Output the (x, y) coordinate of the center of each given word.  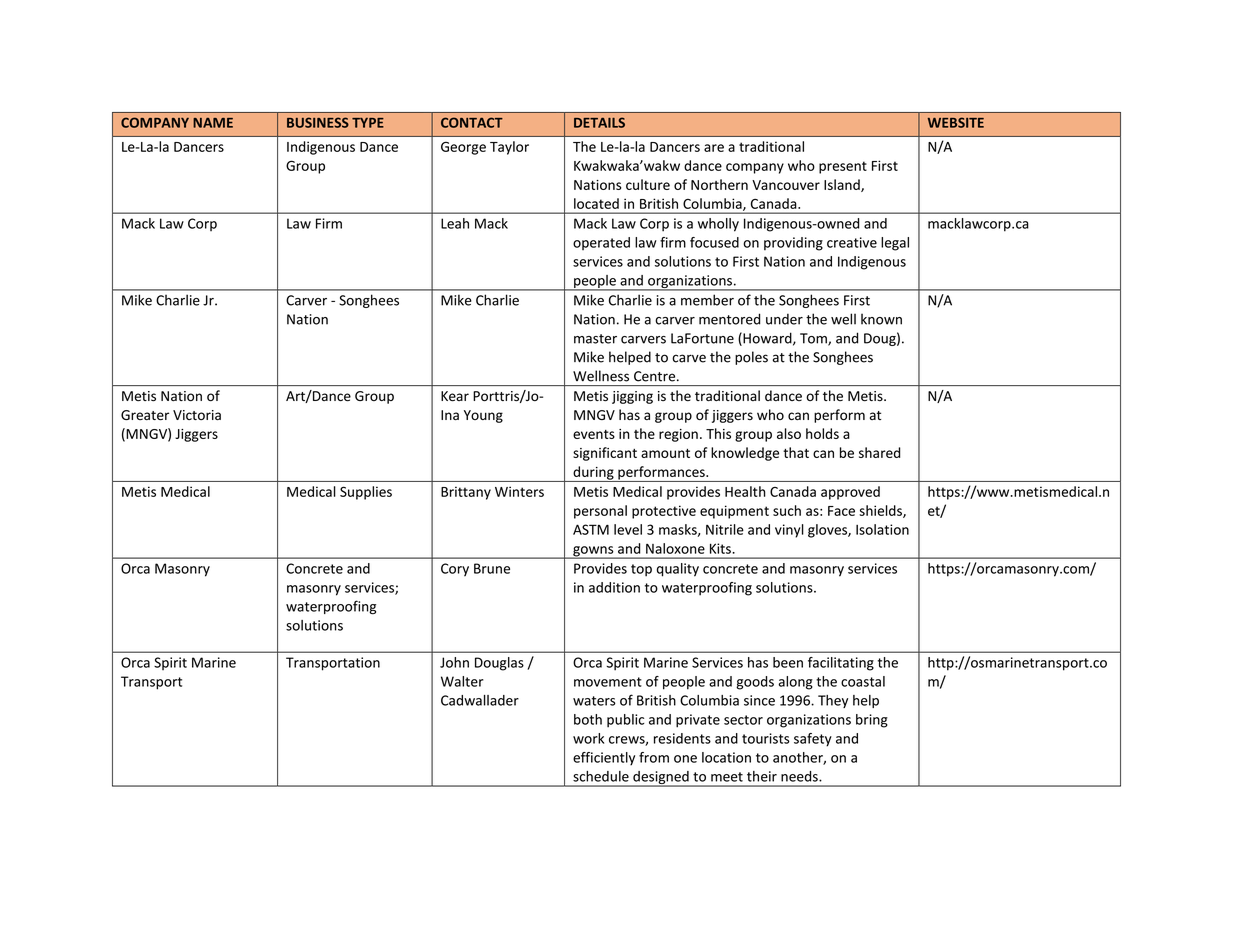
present (843, 167)
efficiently (604, 759)
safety (813, 740)
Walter (462, 681)
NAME (213, 123)
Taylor (509, 148)
